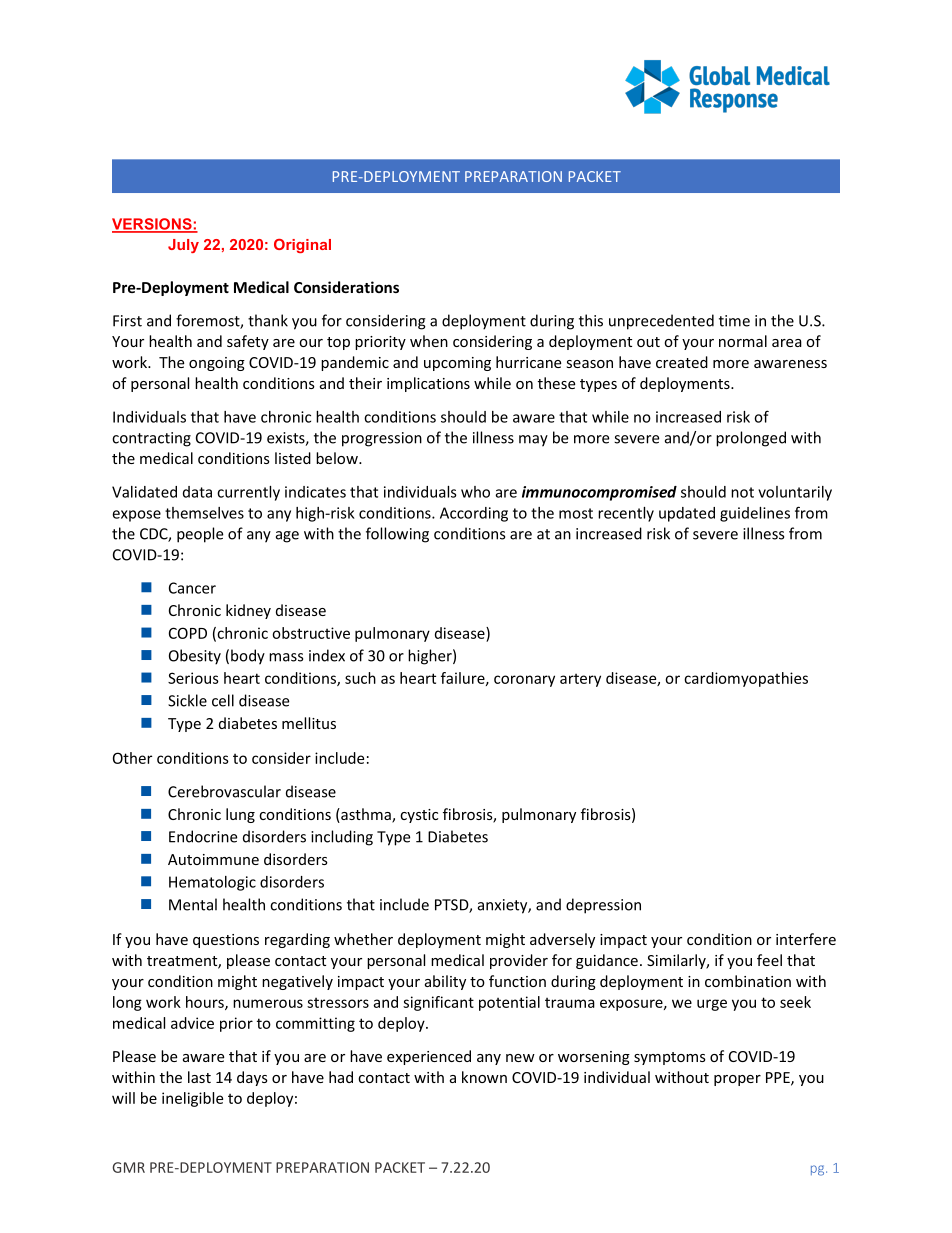 The image size is (952, 1233). I want to click on questions, so click(226, 941).
